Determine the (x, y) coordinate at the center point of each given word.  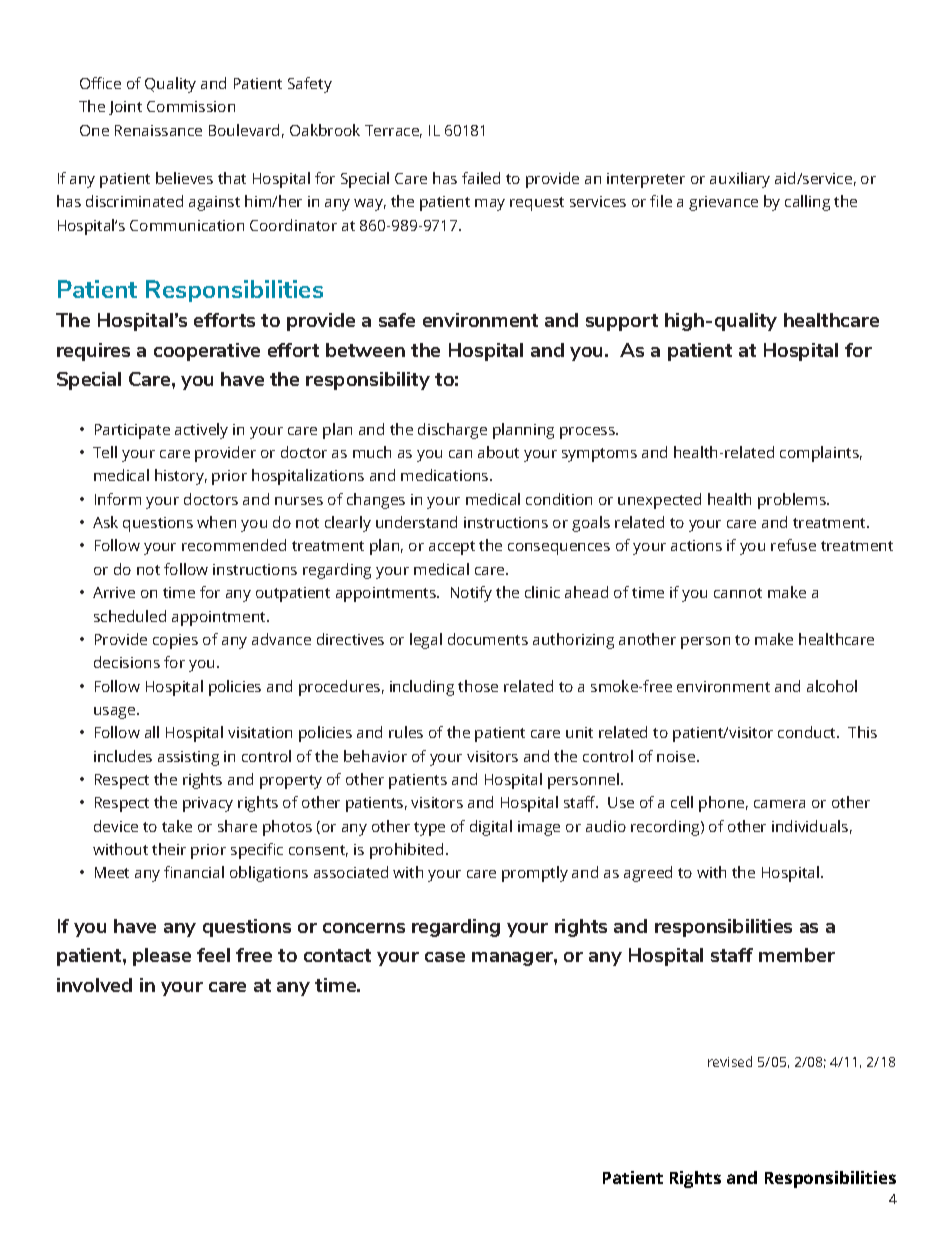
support (622, 322)
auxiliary (740, 180)
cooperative (207, 352)
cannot (738, 593)
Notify (471, 594)
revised (730, 1061)
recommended (234, 545)
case (445, 957)
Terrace (393, 131)
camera (779, 804)
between (365, 350)
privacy (208, 804)
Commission (191, 106)
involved (94, 985)
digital (491, 828)
